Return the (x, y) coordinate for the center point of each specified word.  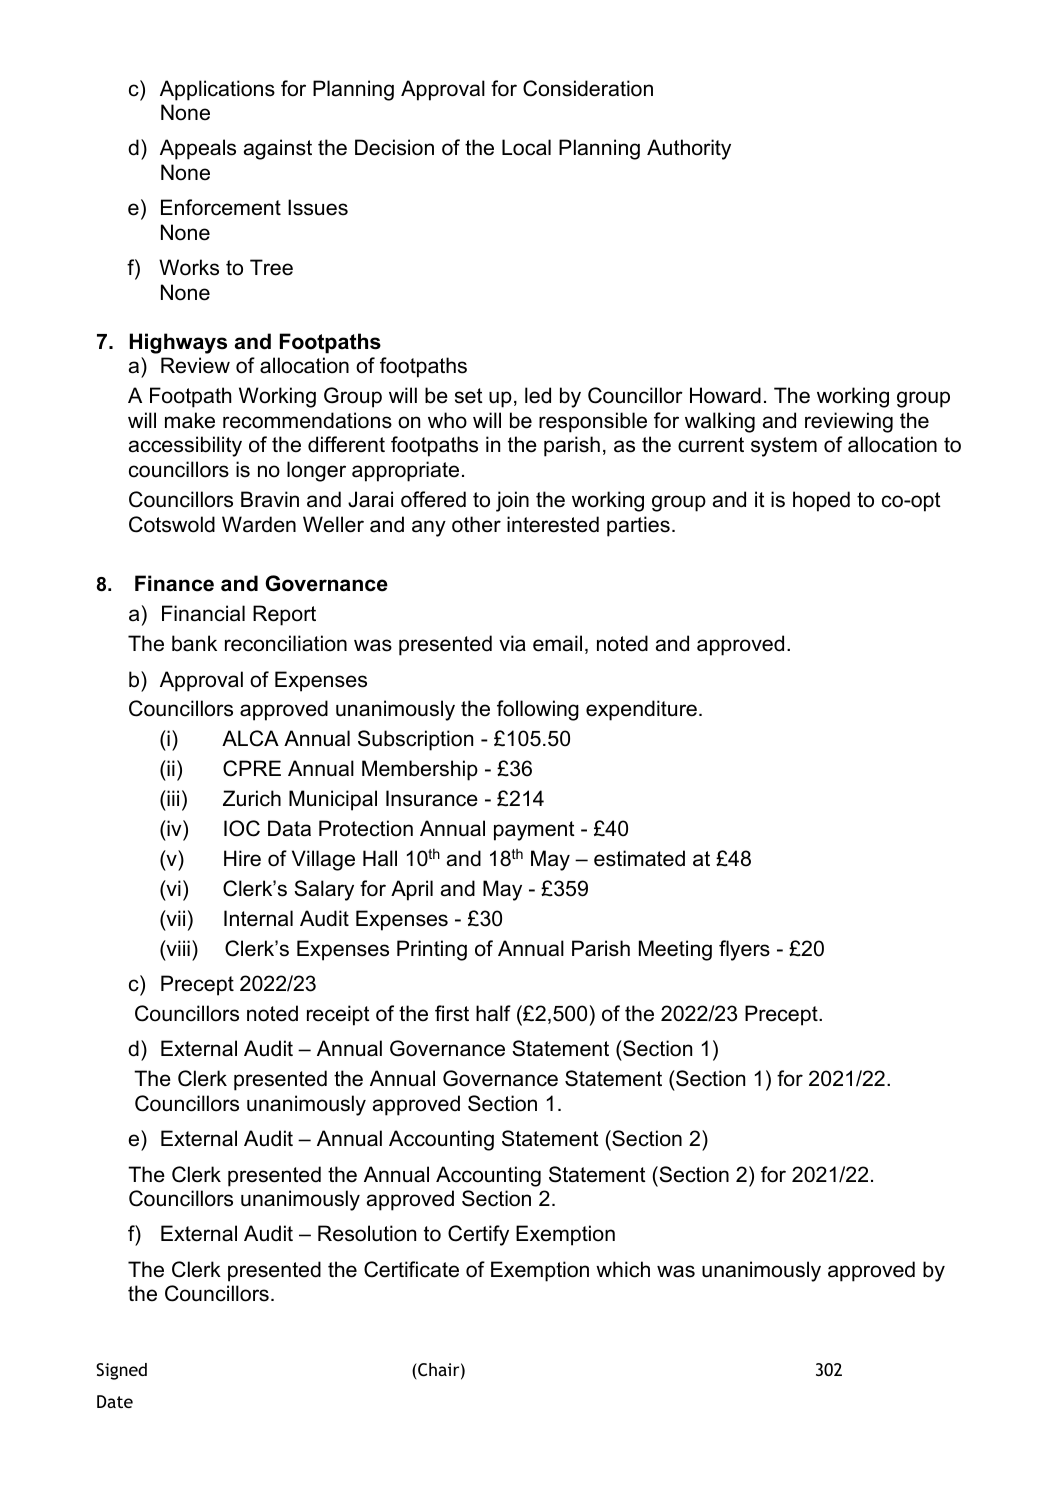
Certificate (411, 1269)
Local (526, 147)
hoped (821, 501)
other (476, 524)
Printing (432, 950)
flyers (744, 950)
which (623, 1269)
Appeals (198, 149)
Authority (689, 149)
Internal (258, 918)
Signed (121, 1371)
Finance (174, 583)
